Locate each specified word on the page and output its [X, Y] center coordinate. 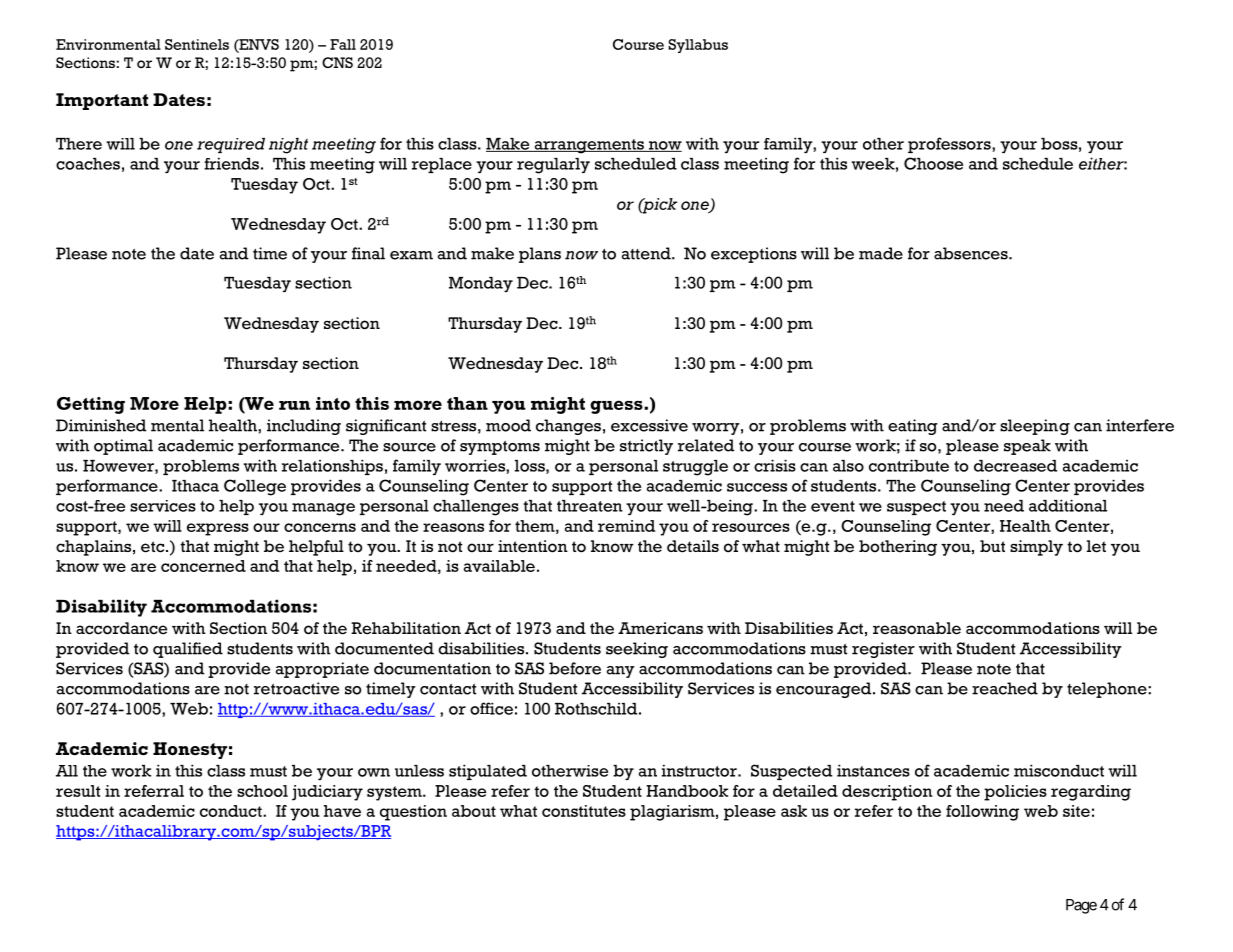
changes [568, 427]
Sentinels [197, 44]
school [262, 791]
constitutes [584, 811]
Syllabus [698, 46]
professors [950, 145]
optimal [123, 447]
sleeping [1035, 427]
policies [1015, 793]
